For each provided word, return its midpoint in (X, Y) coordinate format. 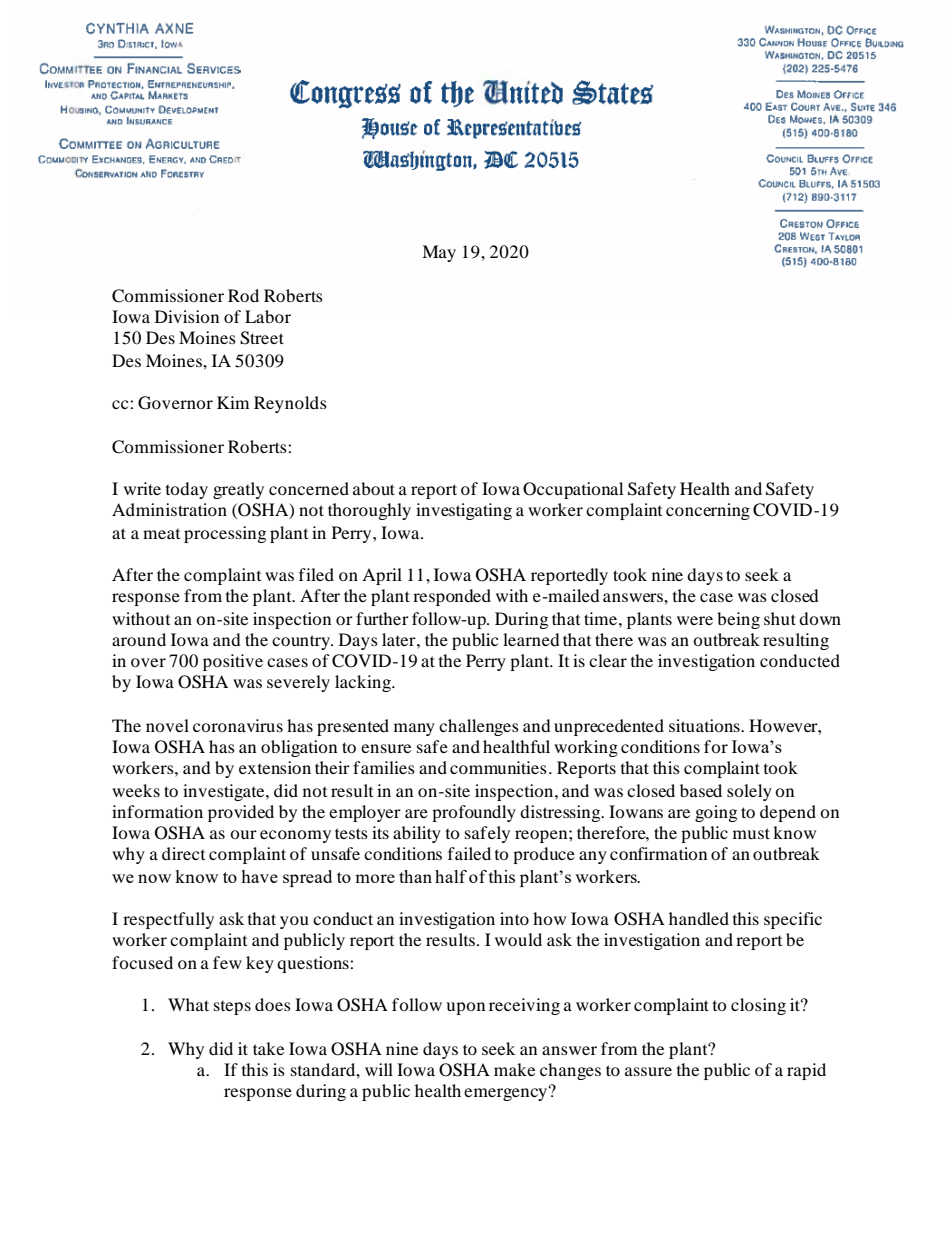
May (439, 253)
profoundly (474, 813)
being (738, 620)
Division (187, 316)
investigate (225, 792)
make (514, 1069)
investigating (464, 511)
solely (749, 792)
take (268, 1048)
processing (225, 534)
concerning (708, 511)
